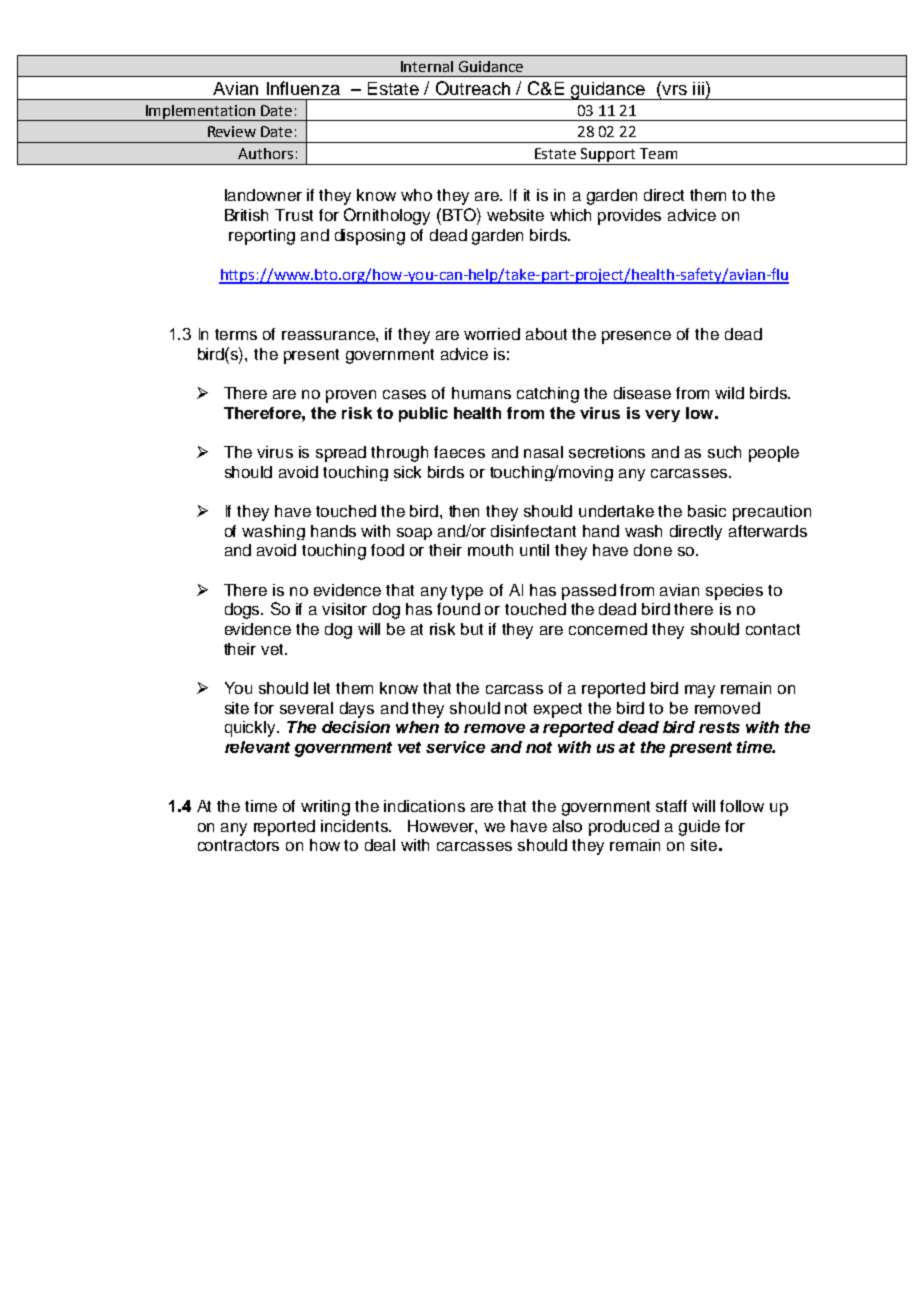  I want to click on reporting, so click(262, 237).
